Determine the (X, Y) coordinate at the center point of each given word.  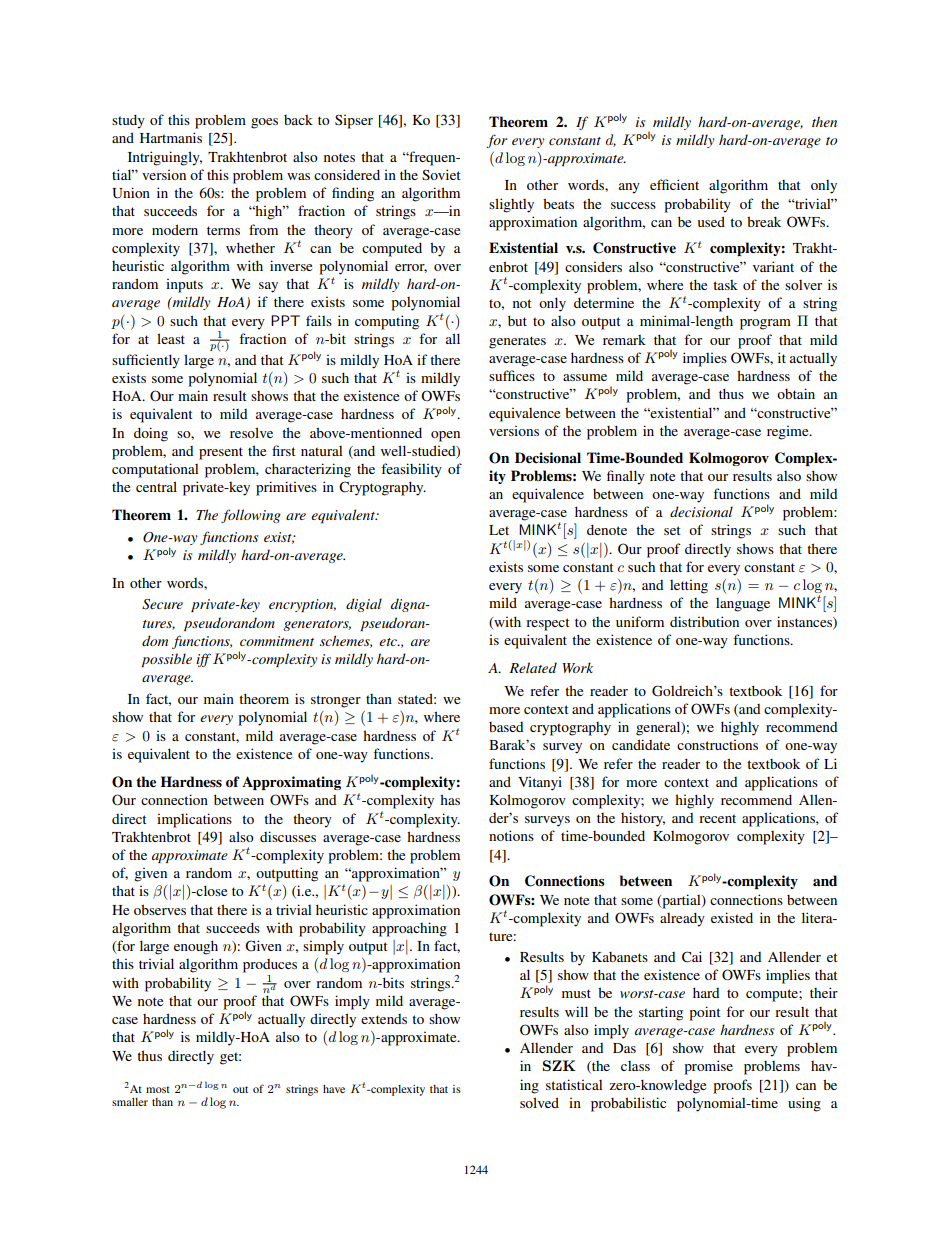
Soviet (441, 174)
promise (708, 1067)
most (158, 1089)
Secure (162, 604)
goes (264, 123)
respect (548, 624)
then (824, 121)
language (743, 605)
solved (539, 1102)
